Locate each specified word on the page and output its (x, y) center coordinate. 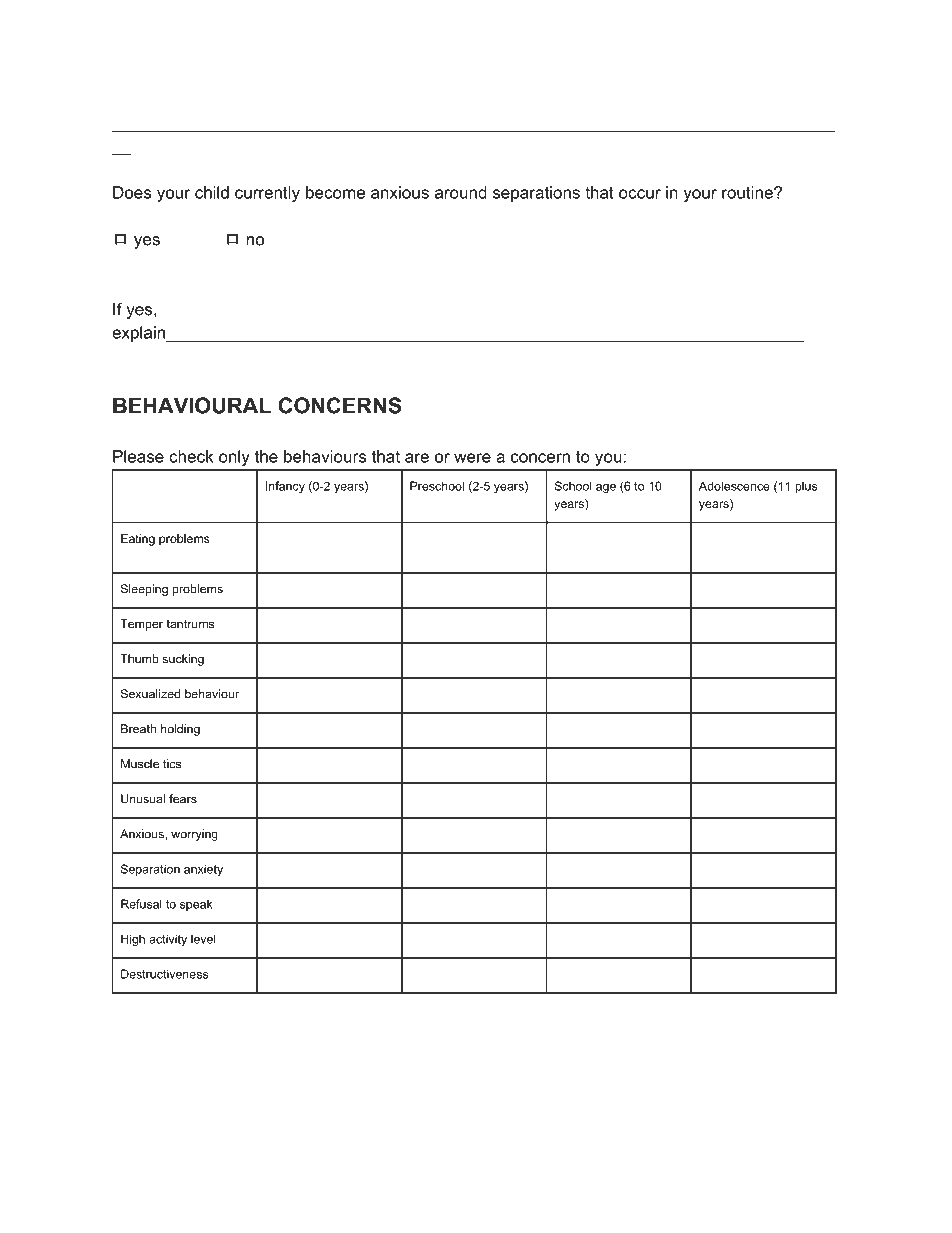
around (461, 192)
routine (748, 192)
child (212, 192)
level (203, 939)
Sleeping (144, 590)
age (606, 488)
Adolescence (734, 486)
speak (196, 905)
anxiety (203, 870)
